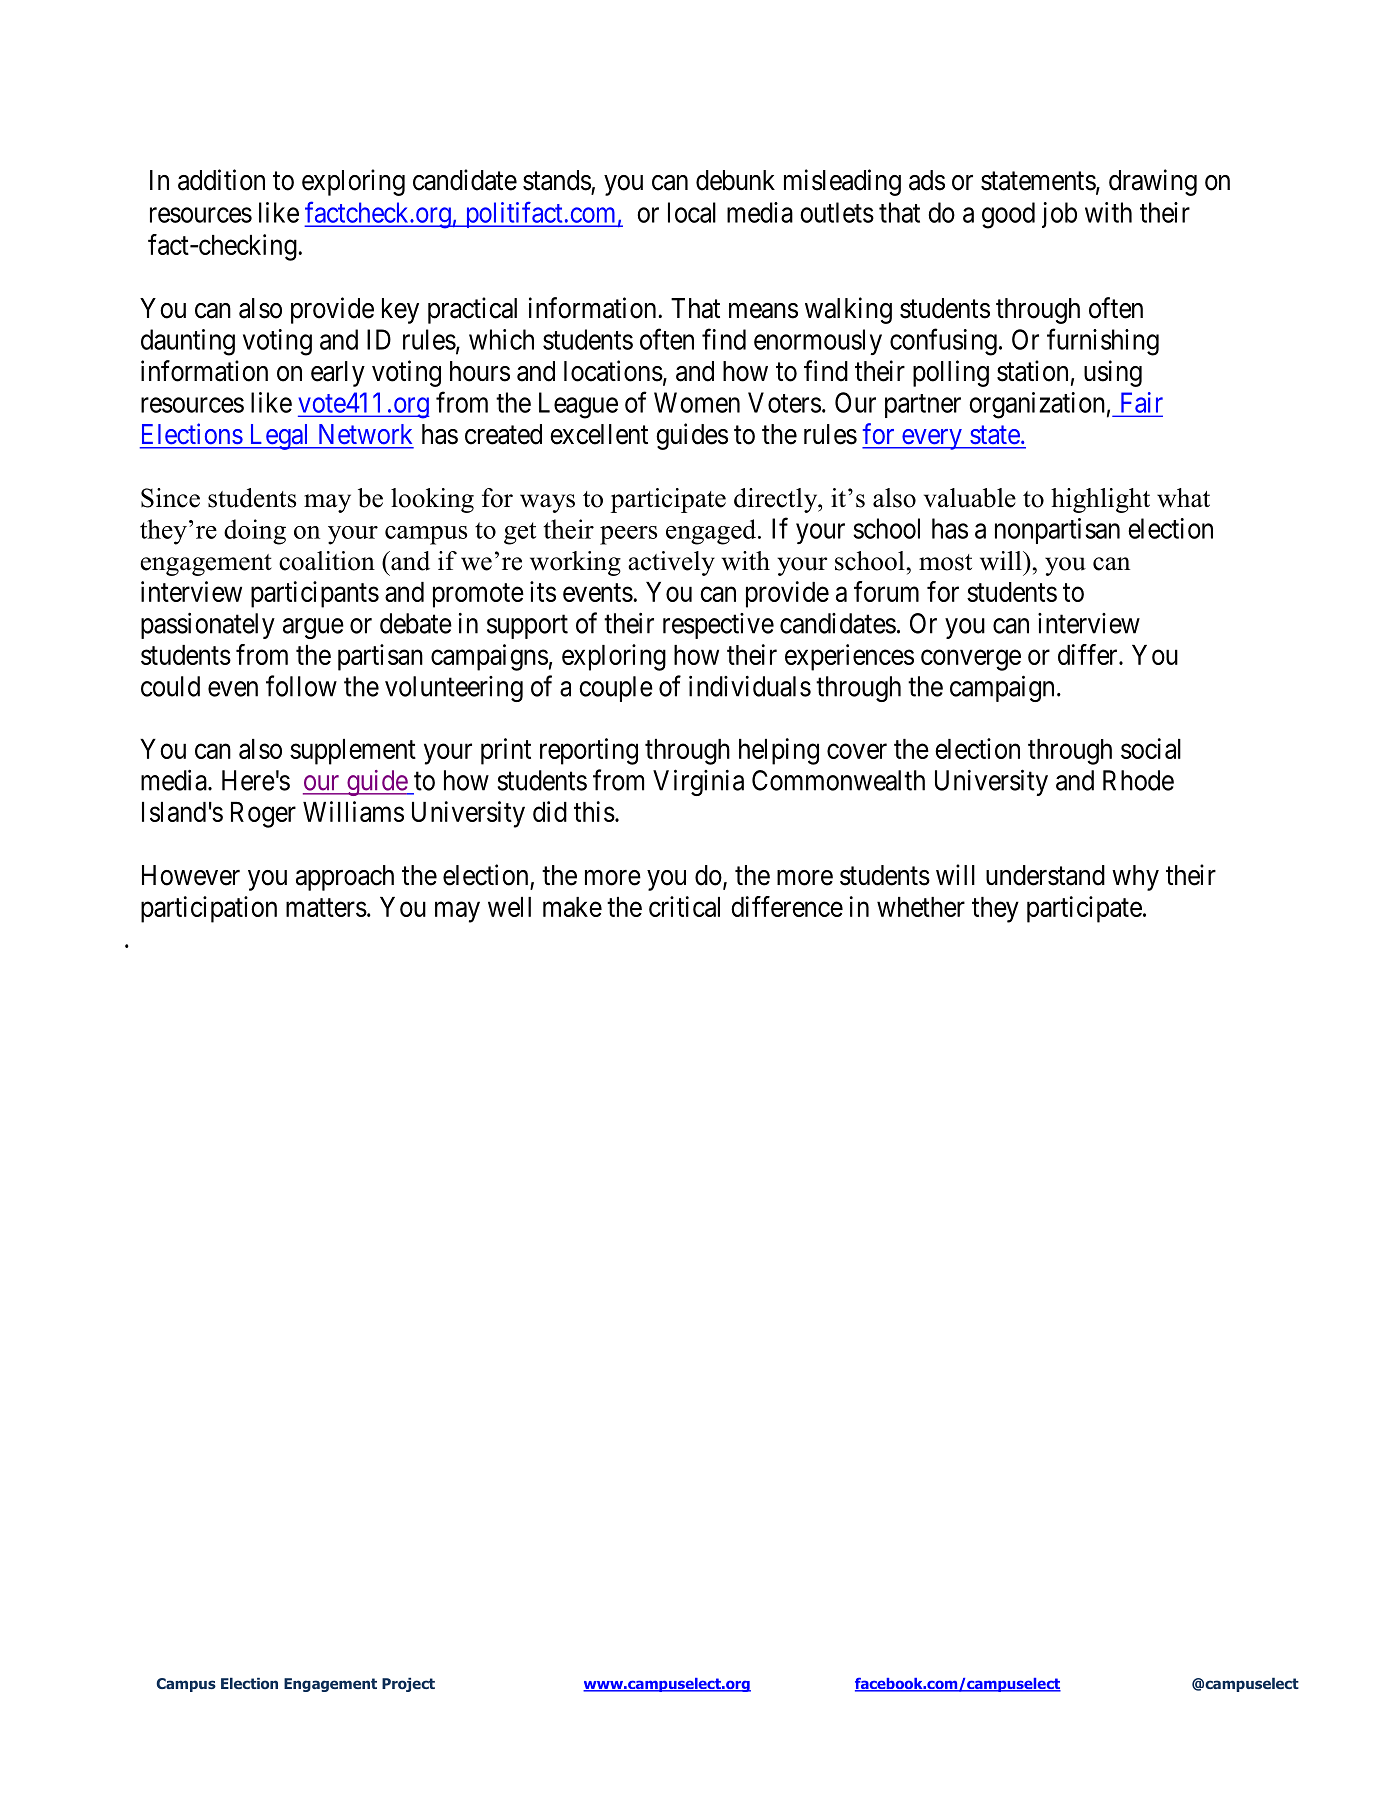 The image size is (1397, 1808). Describe the element at coordinates (921, 907) in the screenshot. I see `whether` at that location.
